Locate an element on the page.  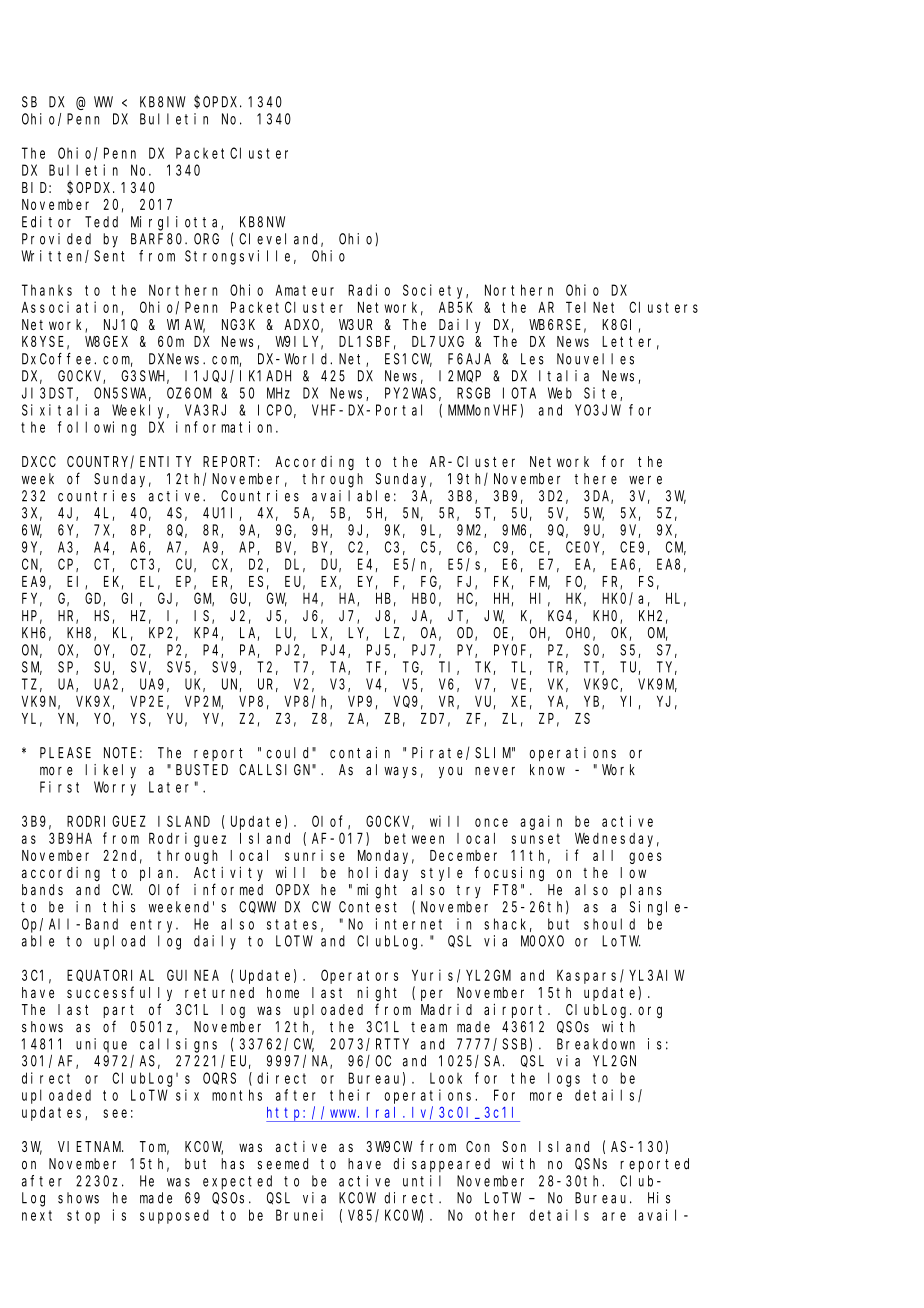
stop is located at coordinates (83, 1217).
